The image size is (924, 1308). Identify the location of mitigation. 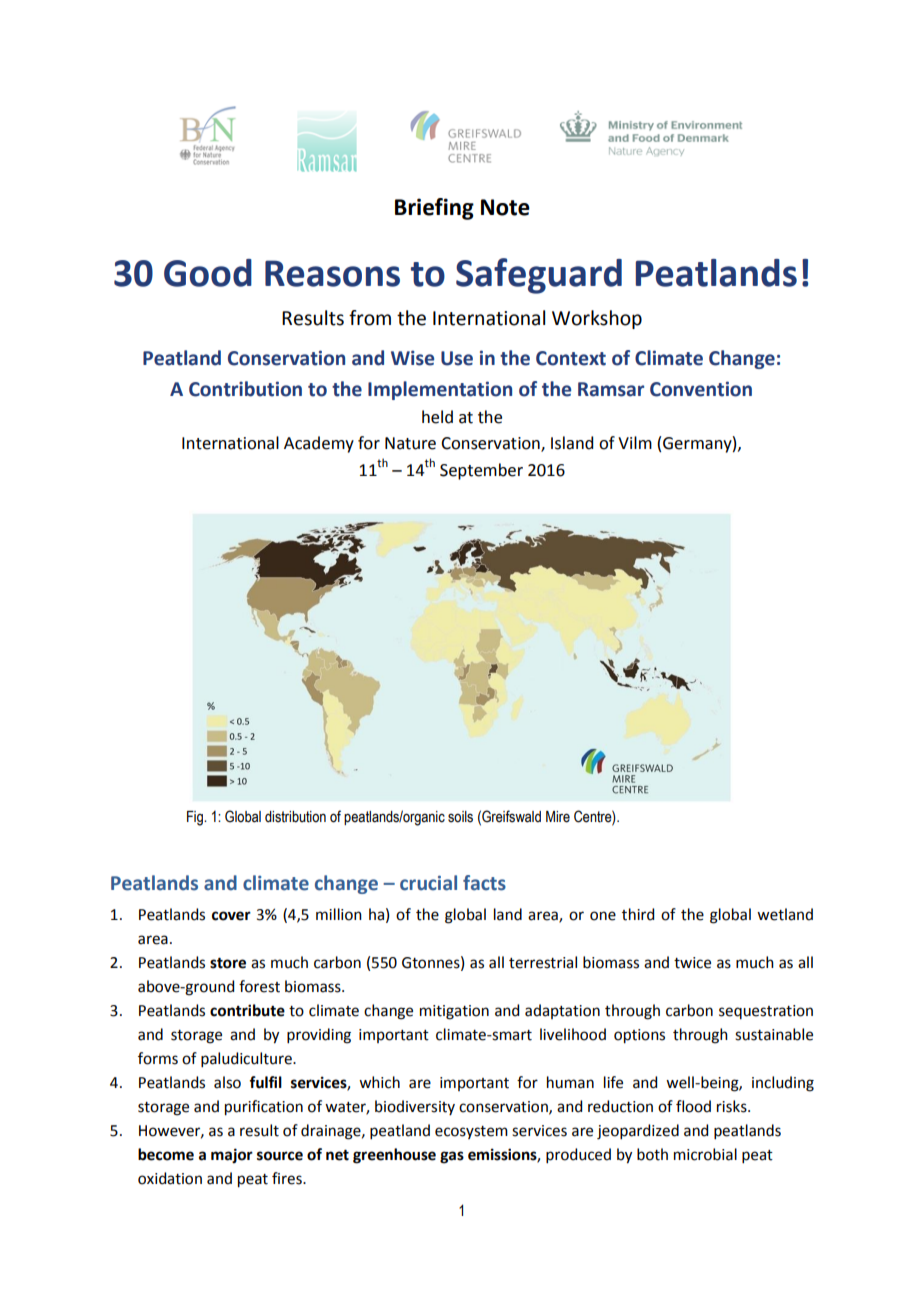
(454, 1012).
